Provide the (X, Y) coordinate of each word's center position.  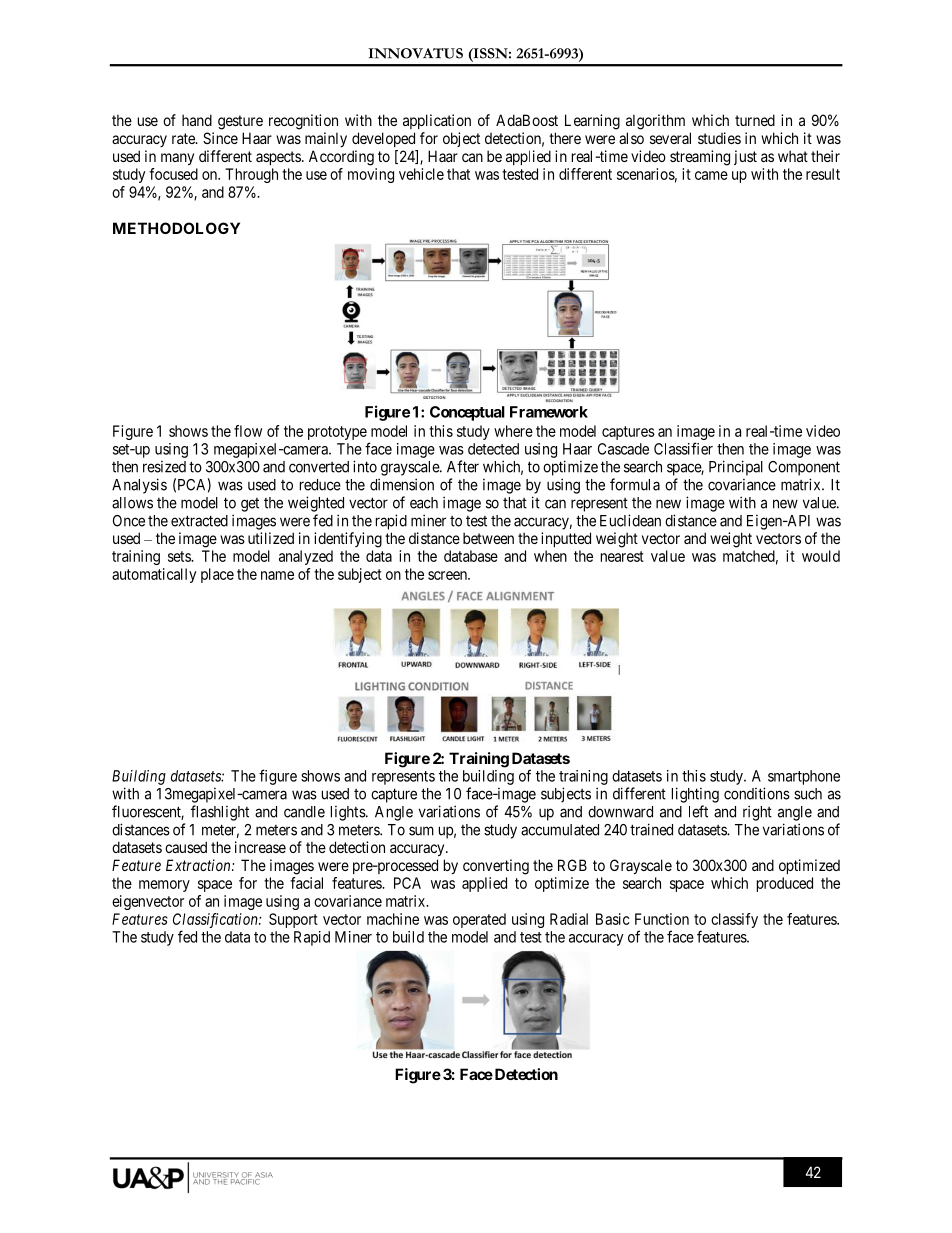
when (550, 556)
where (513, 431)
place (217, 575)
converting (496, 867)
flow (248, 431)
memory (164, 886)
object (461, 139)
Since (220, 138)
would (821, 556)
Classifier (683, 448)
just (745, 157)
